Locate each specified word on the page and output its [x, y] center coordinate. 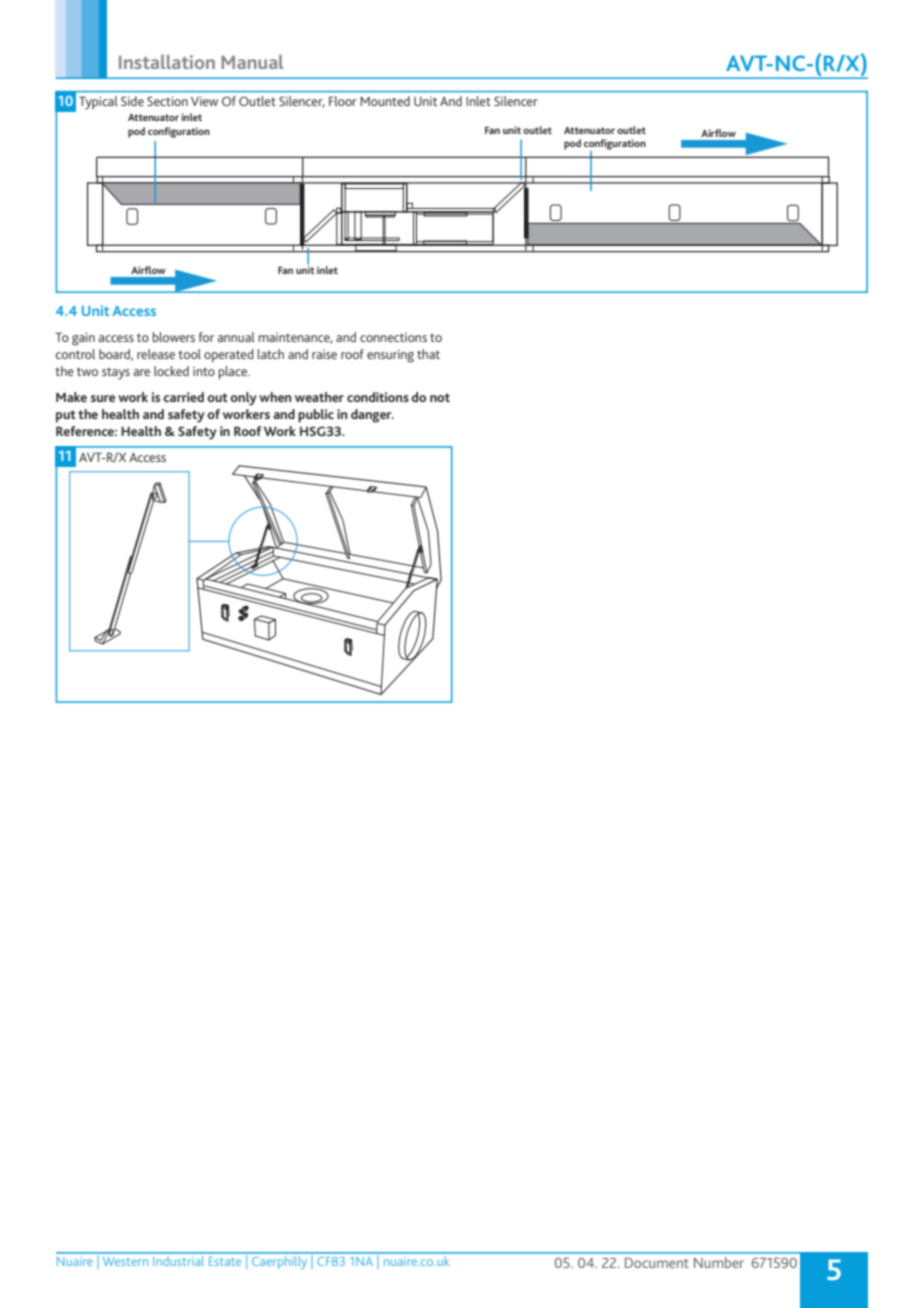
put [66, 416]
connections [393, 337]
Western [125, 1261]
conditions [378, 397]
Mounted [385, 101]
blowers [174, 337]
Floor [342, 101]
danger [372, 416]
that [428, 354]
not [440, 397]
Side [132, 101]
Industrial [178, 1262]
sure [102, 398]
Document [657, 1263]
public [316, 416]
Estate [225, 1261]
